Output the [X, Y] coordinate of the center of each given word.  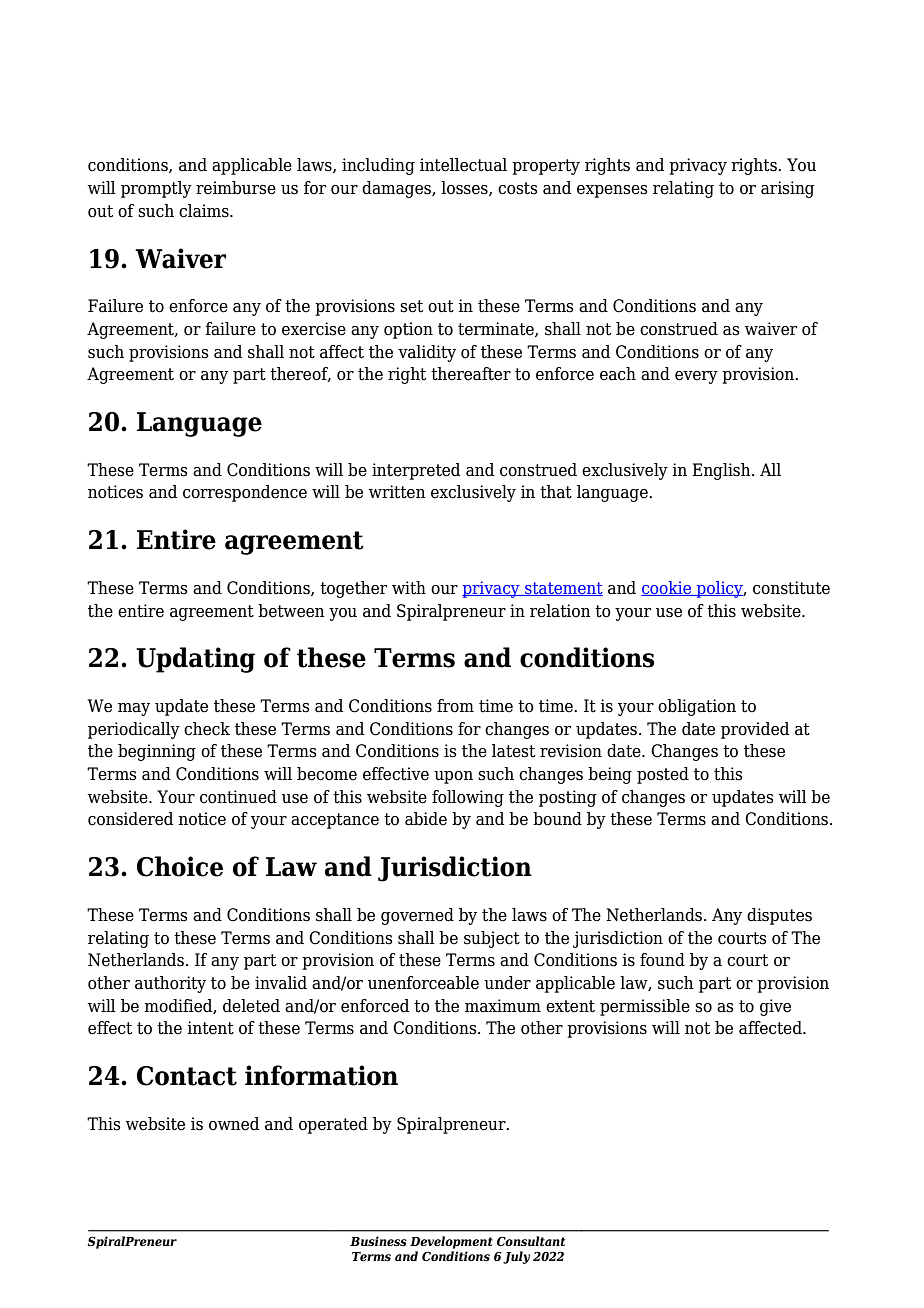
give [775, 1007]
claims [205, 211]
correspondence [245, 493]
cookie [667, 588]
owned [234, 1124]
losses [465, 188]
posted [663, 775]
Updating [195, 660]
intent [210, 1028]
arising [787, 189]
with [409, 588]
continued [238, 797]
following [468, 798]
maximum [503, 1006]
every [696, 377]
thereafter [471, 374]
